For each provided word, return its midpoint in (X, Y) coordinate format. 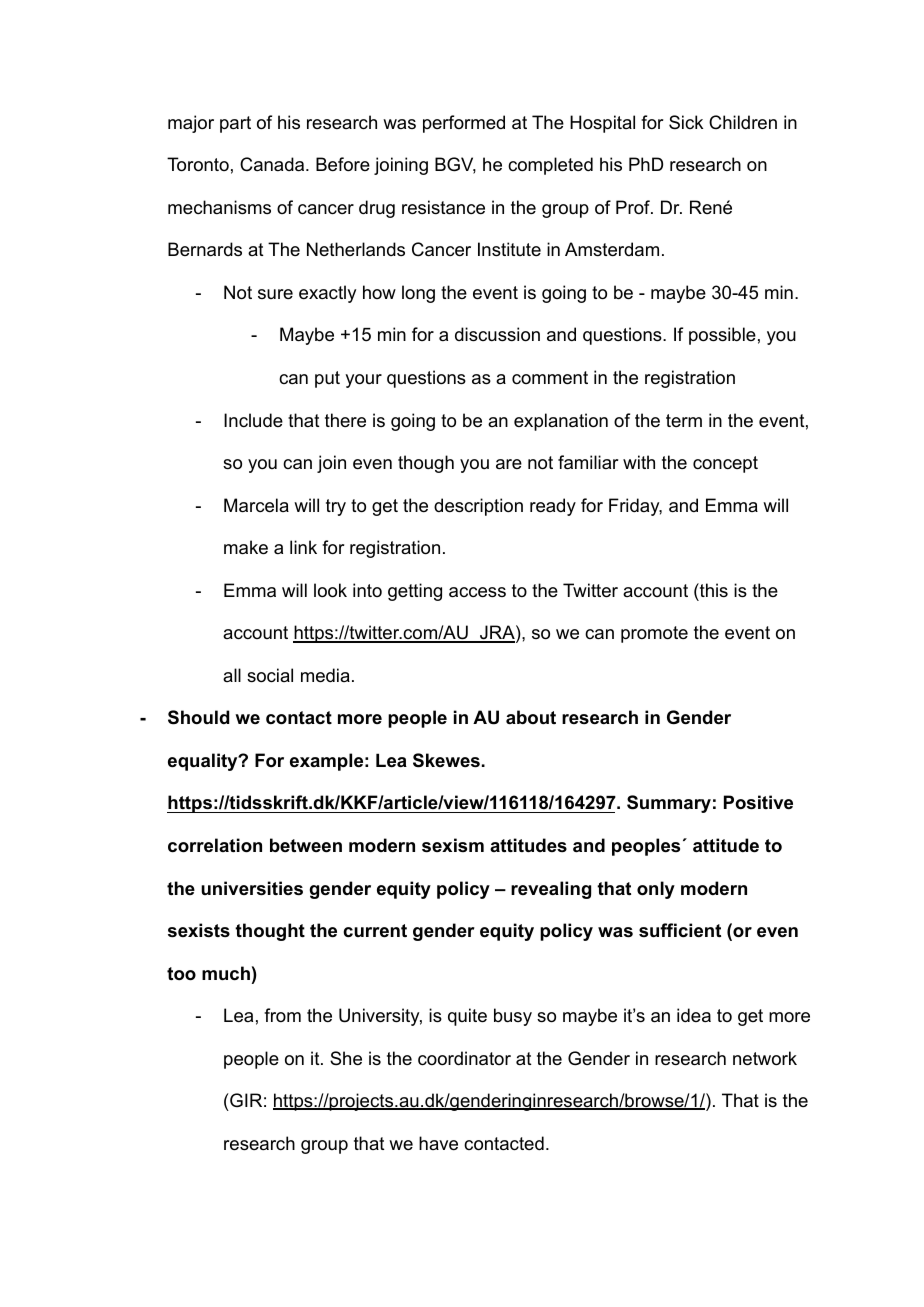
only (656, 890)
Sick (686, 122)
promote (654, 634)
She (346, 1058)
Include (253, 420)
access (477, 592)
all (232, 675)
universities (252, 888)
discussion (497, 334)
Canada (273, 164)
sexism (453, 845)
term (684, 420)
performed (464, 124)
